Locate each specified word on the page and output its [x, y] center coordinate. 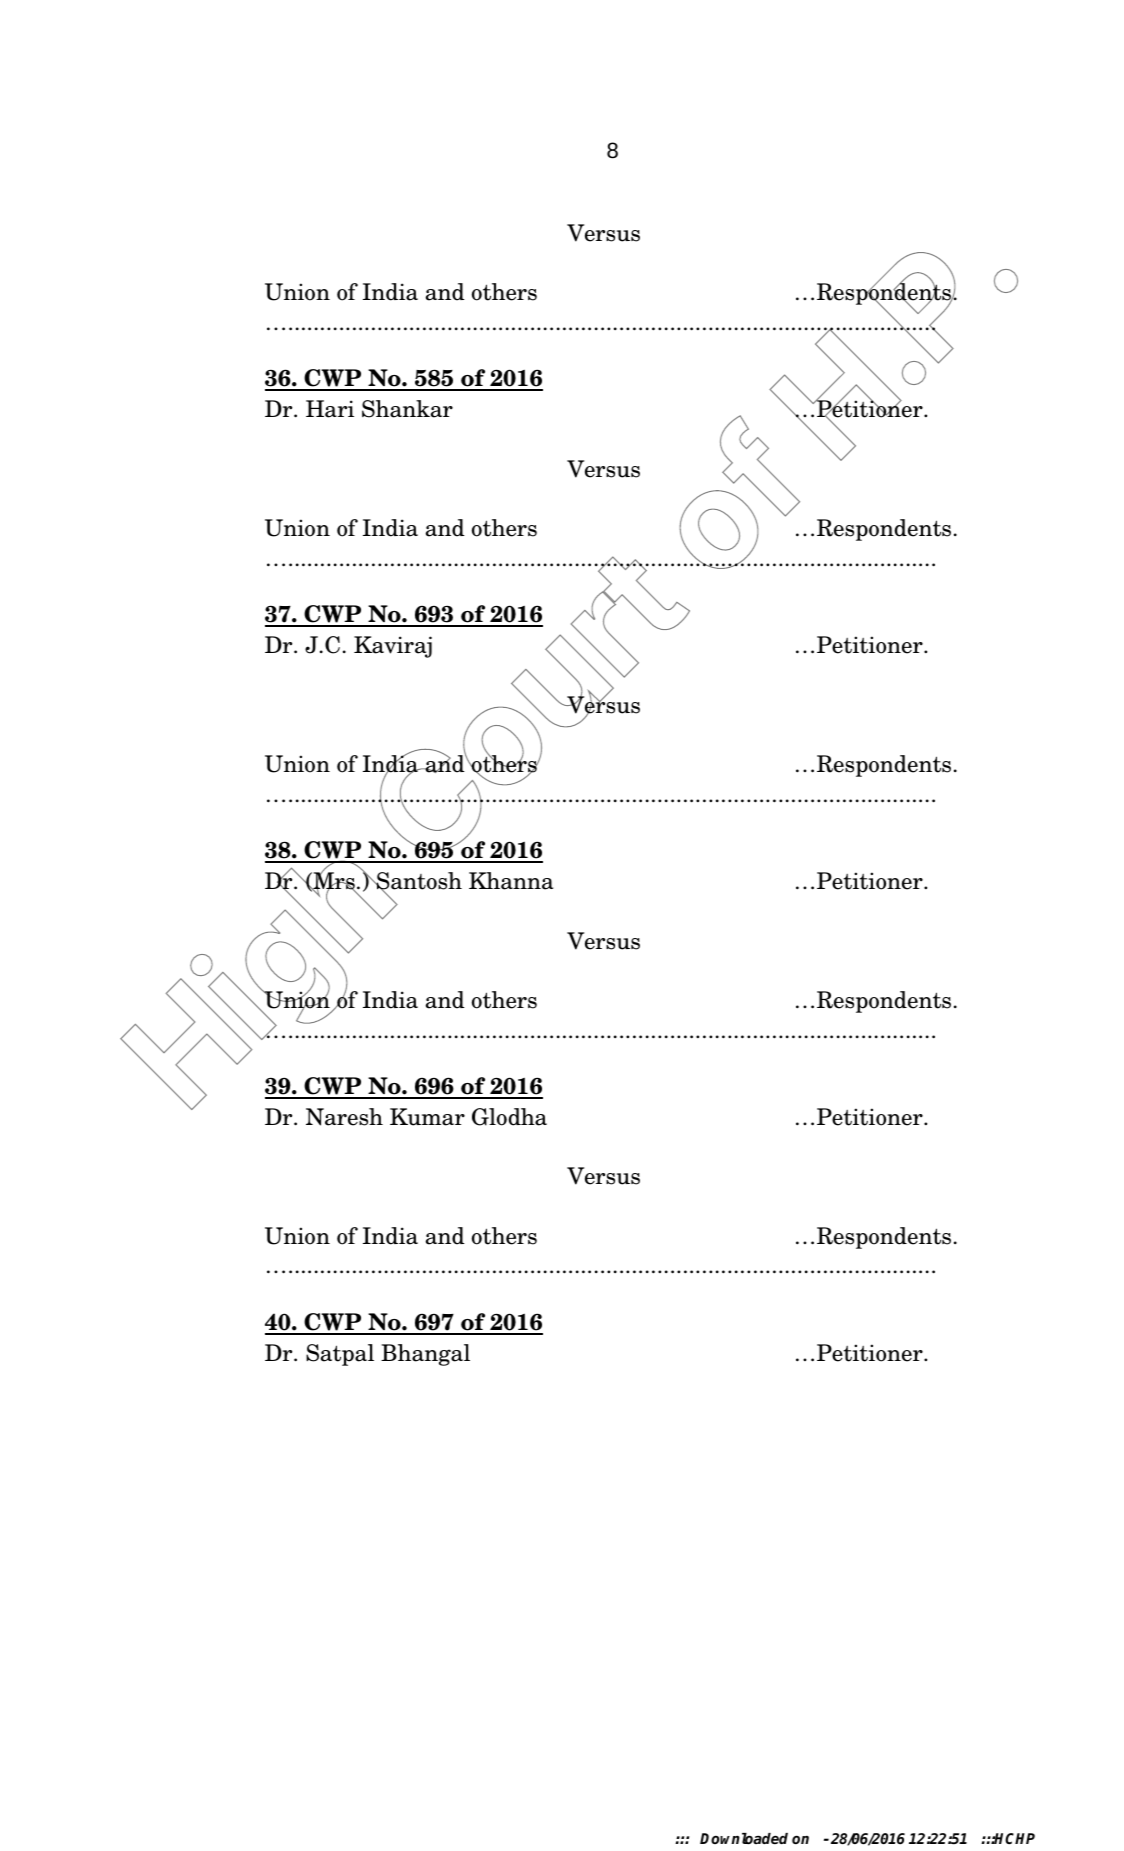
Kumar [427, 1117]
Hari [330, 409]
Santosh [418, 882]
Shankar [407, 409]
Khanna [511, 881]
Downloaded [744, 1838]
